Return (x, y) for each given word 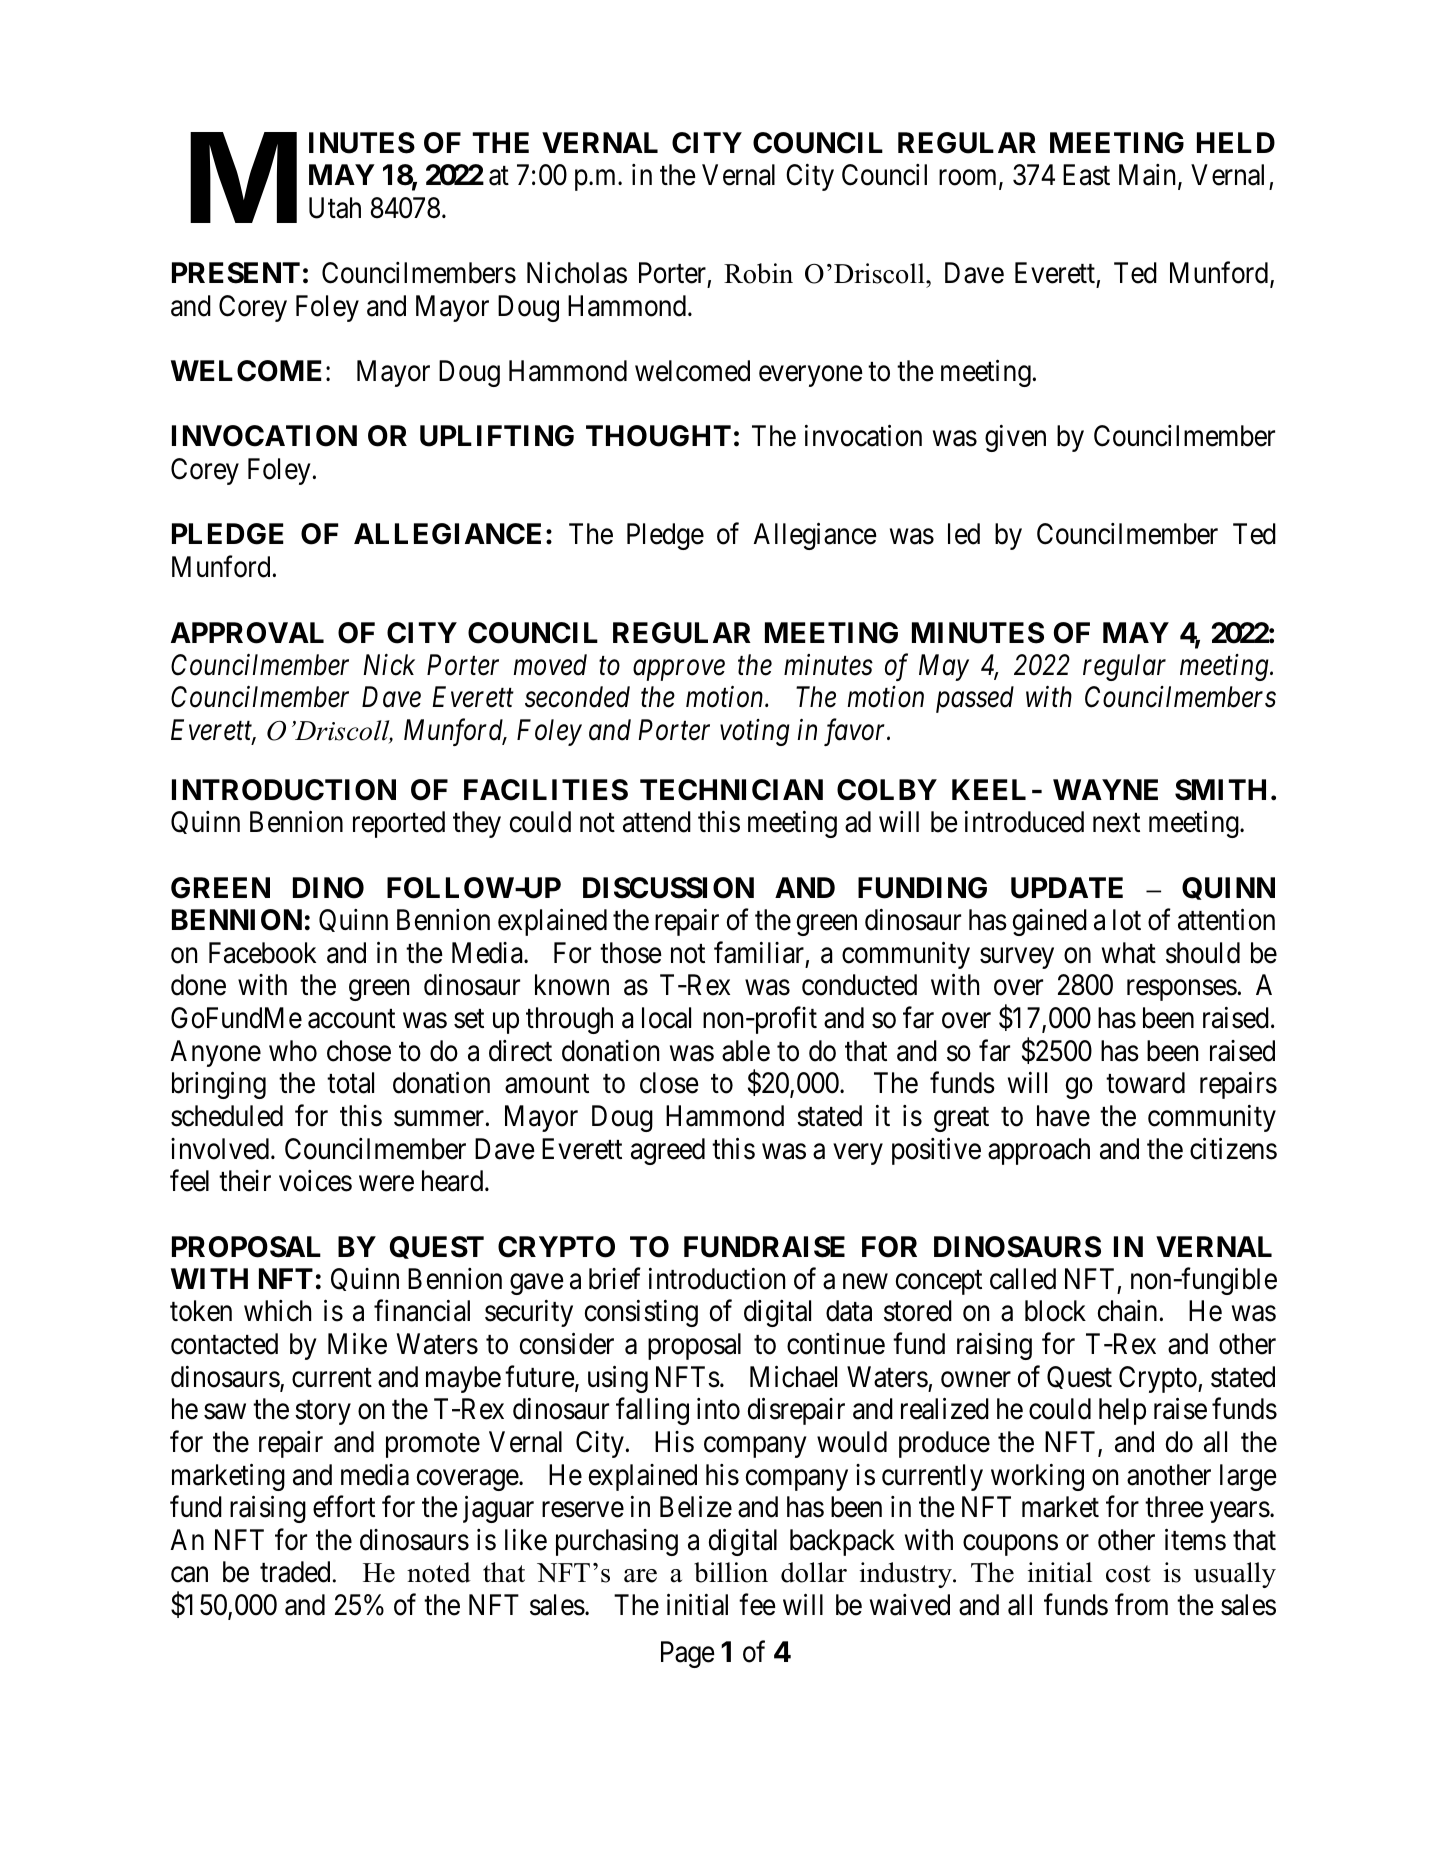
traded (295, 1572)
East (1086, 175)
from (1141, 1605)
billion (731, 1572)
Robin (758, 273)
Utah (335, 208)
